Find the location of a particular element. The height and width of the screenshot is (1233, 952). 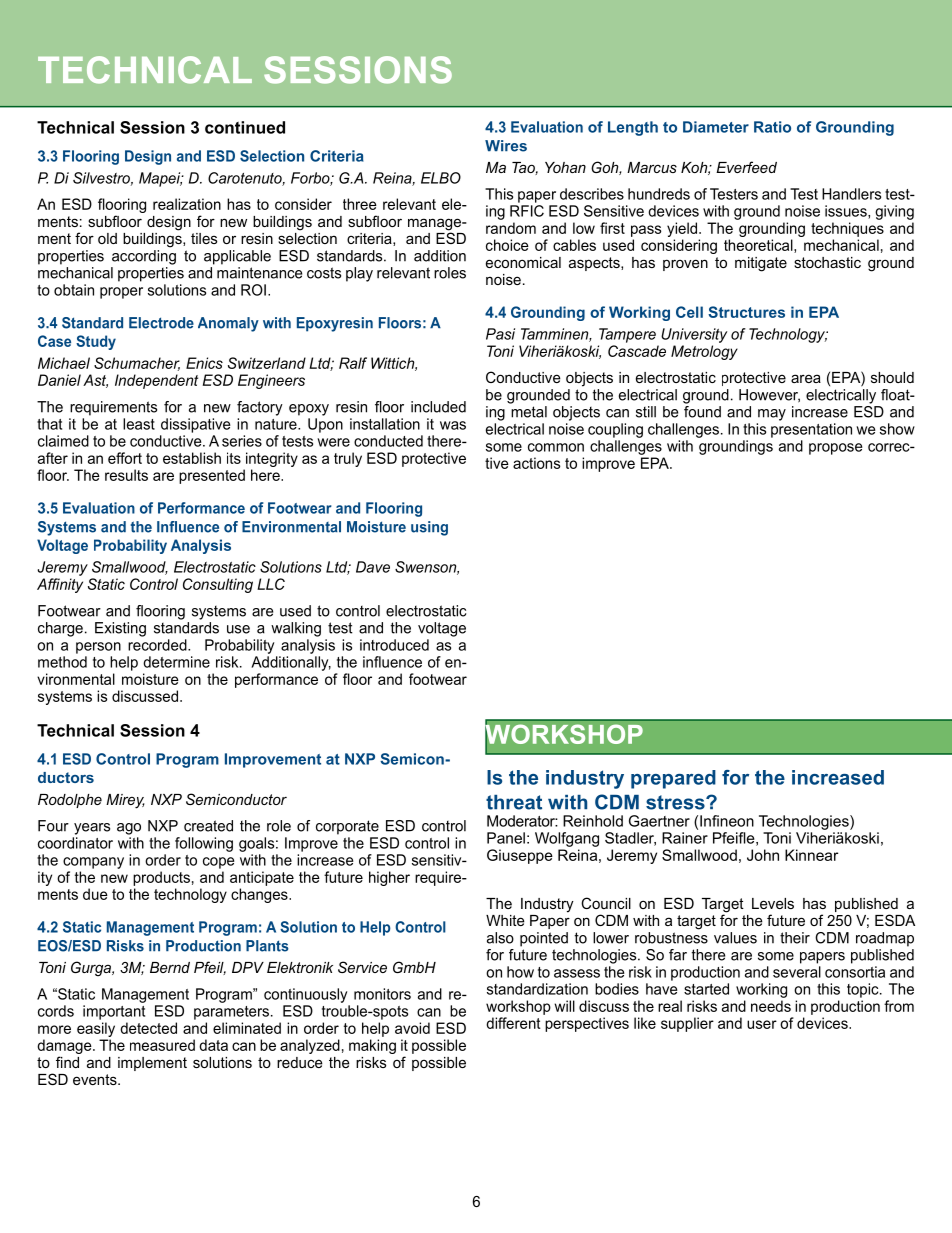

continued is located at coordinates (245, 127).
